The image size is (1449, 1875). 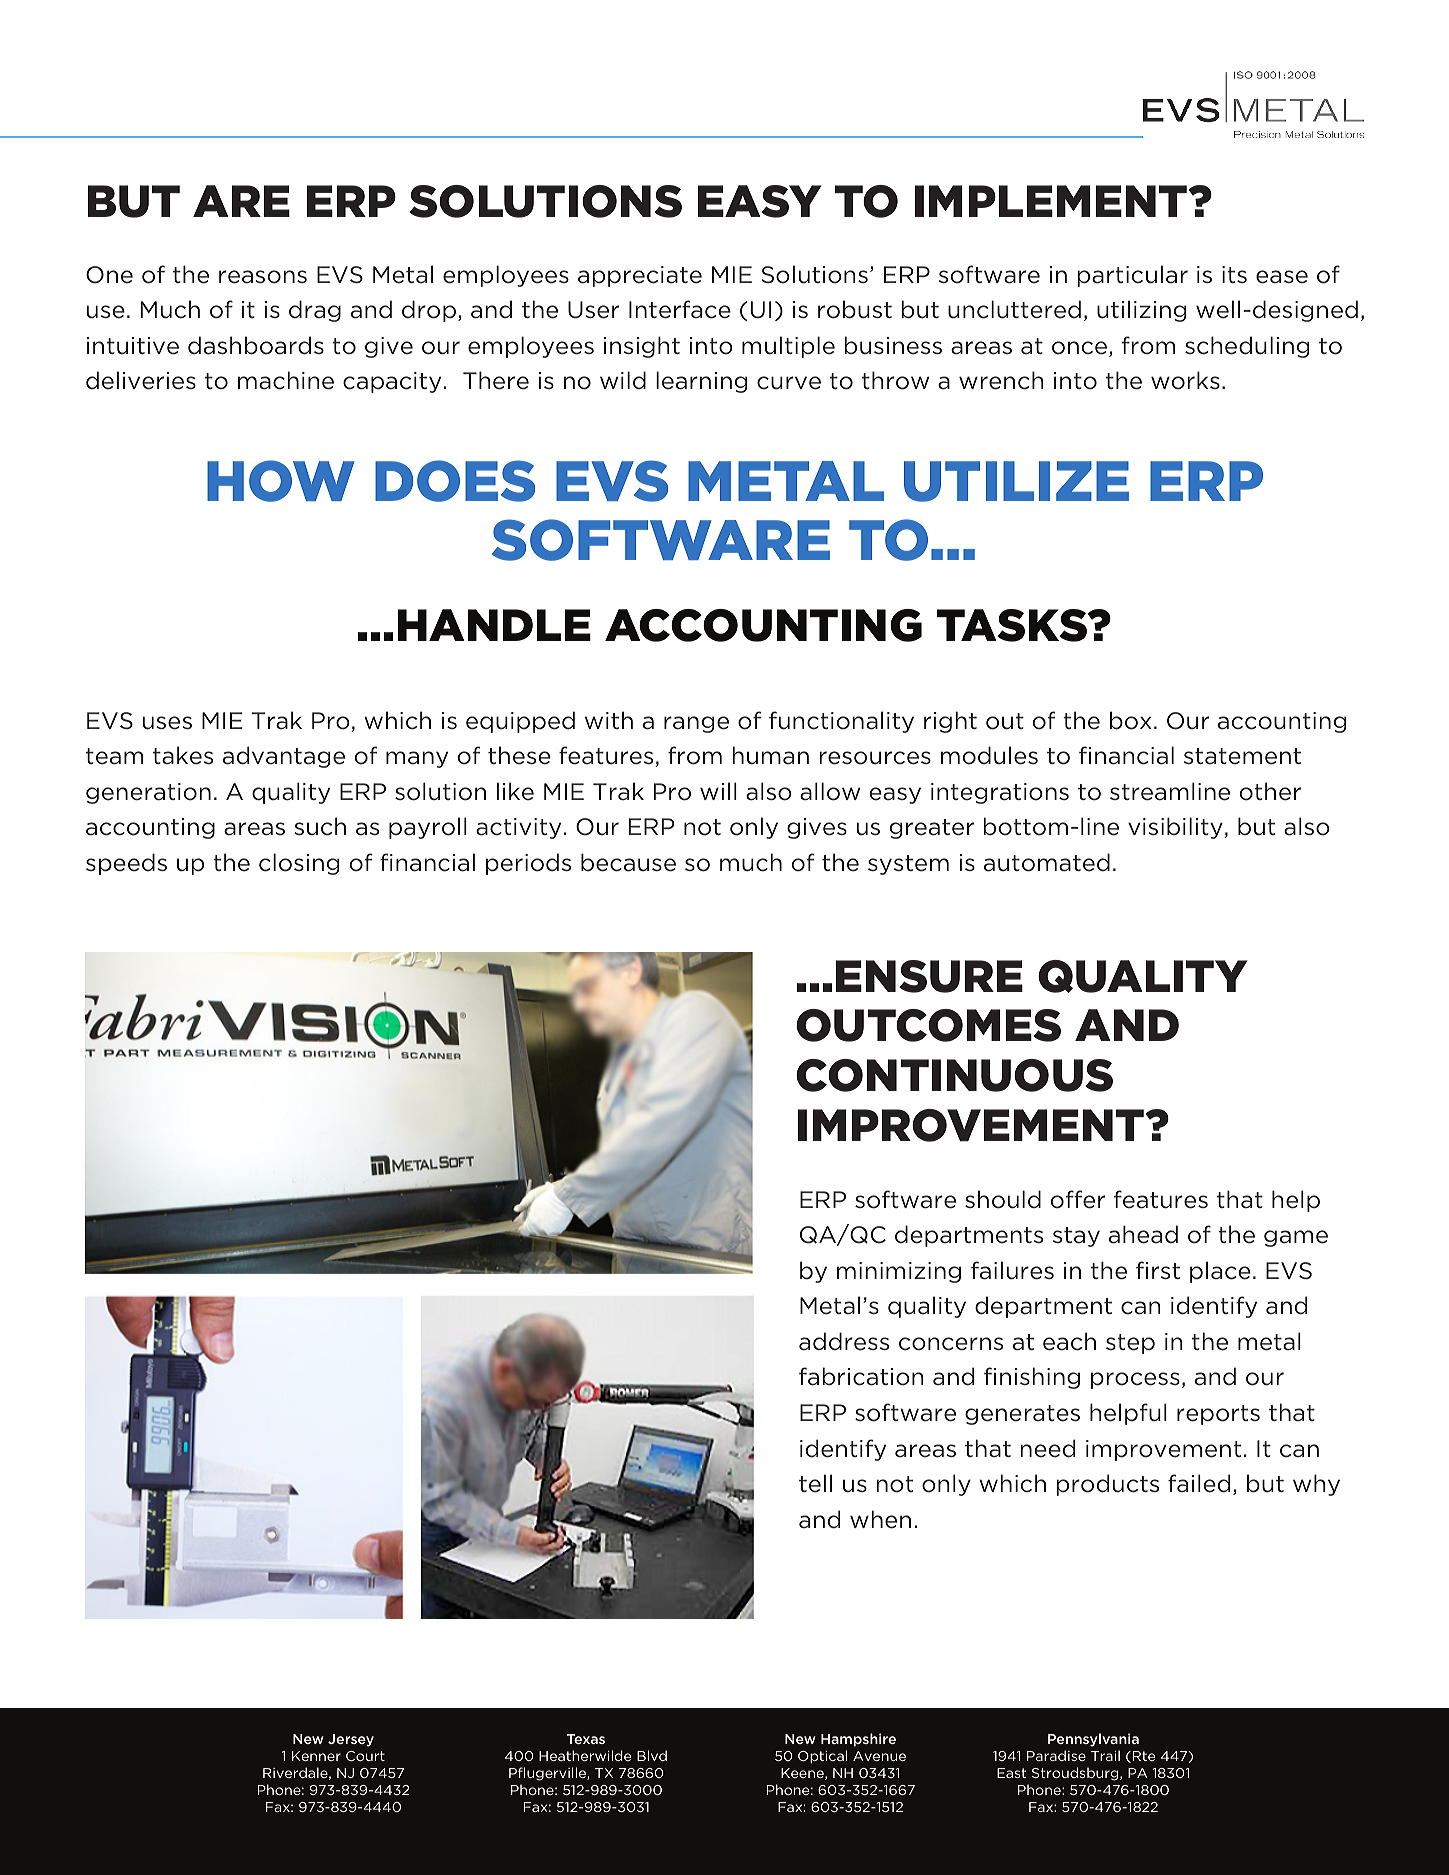 I want to click on Kenner, so click(x=316, y=1756).
